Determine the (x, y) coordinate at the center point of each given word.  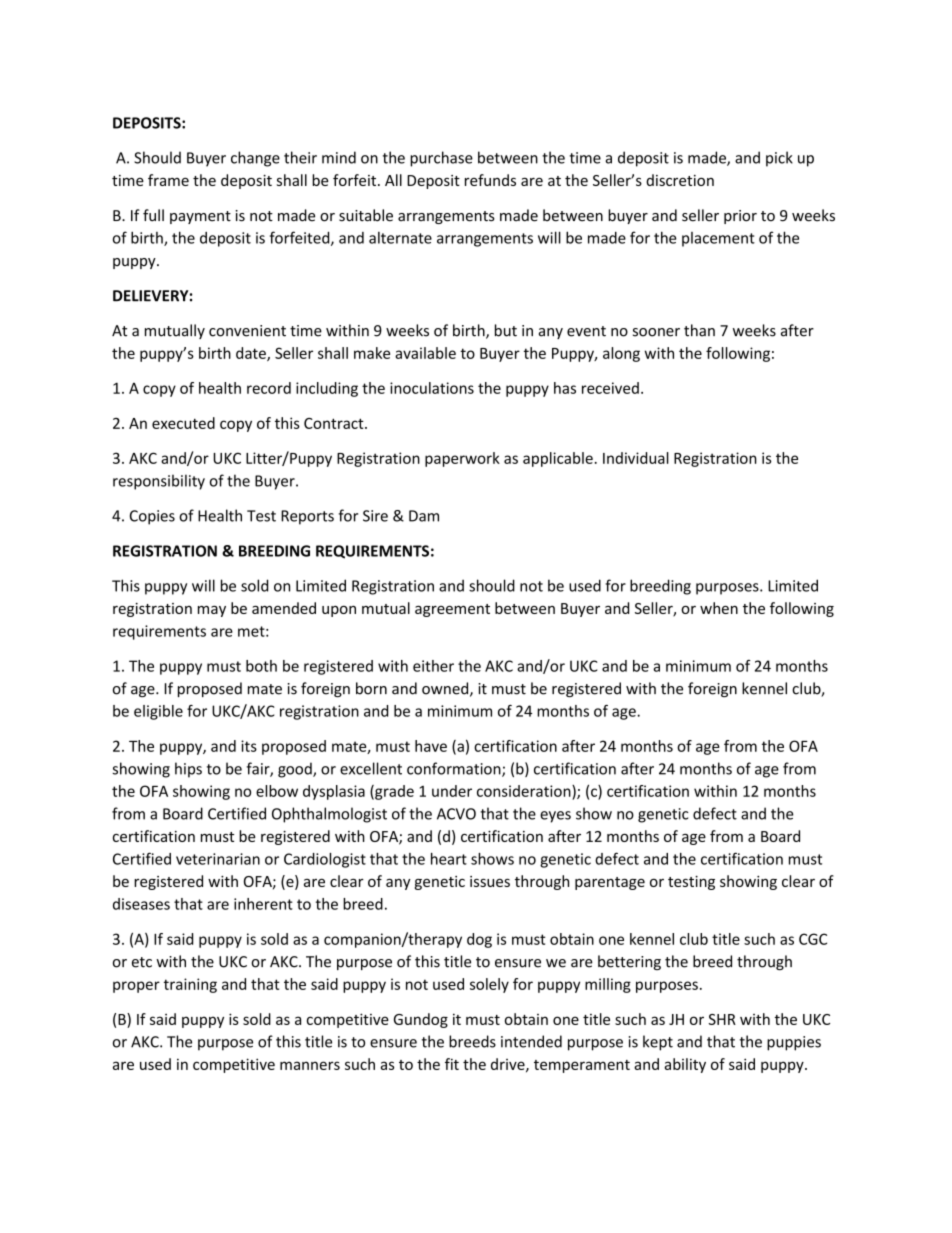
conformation (455, 769)
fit (452, 1064)
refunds (490, 180)
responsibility (159, 482)
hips (188, 770)
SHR (722, 1019)
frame (168, 180)
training (190, 985)
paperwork (462, 459)
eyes (555, 817)
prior (740, 217)
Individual (636, 458)
